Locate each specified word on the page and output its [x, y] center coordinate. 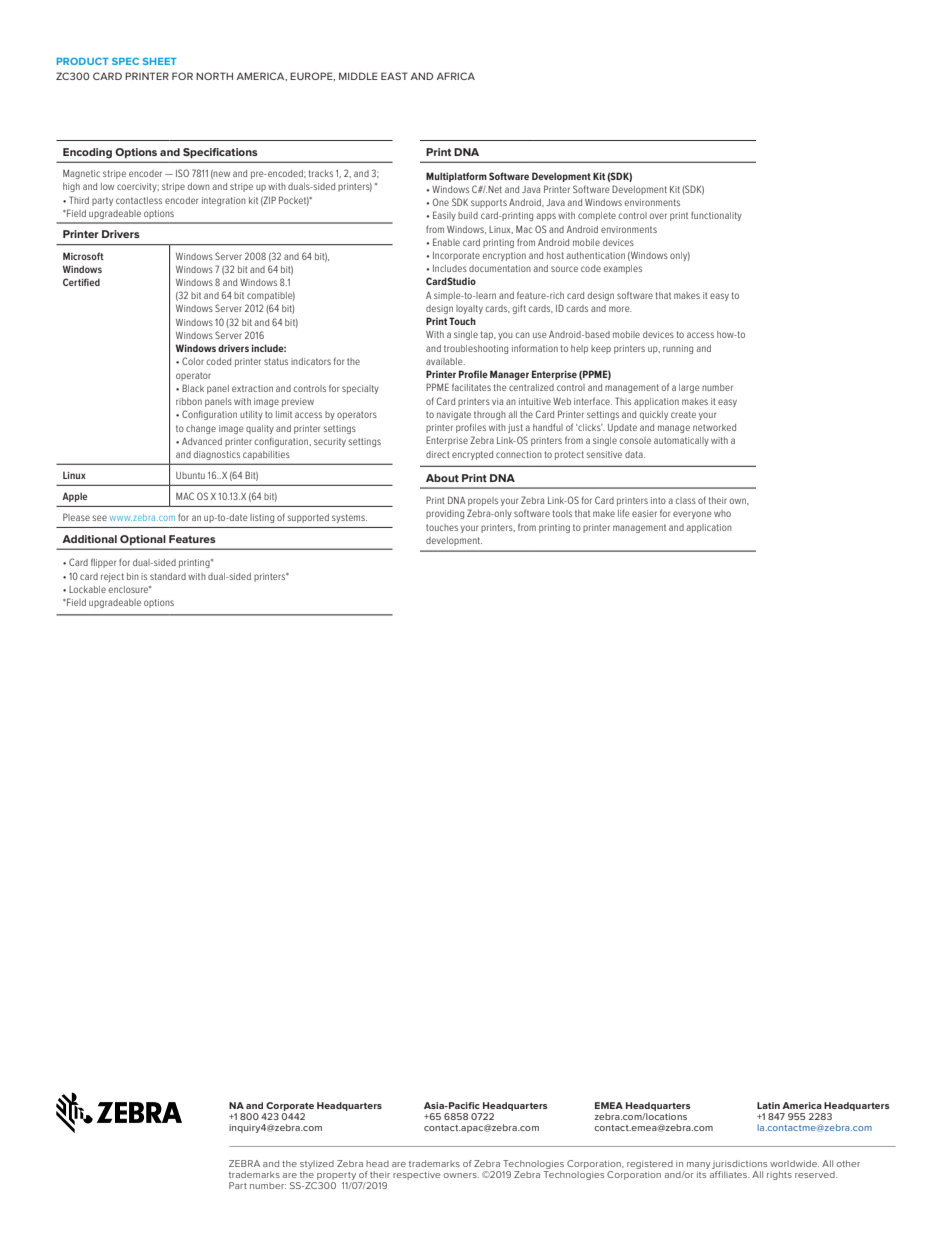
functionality [716, 216]
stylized [317, 1166]
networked [714, 427]
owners [461, 1175]
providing [445, 514]
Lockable [87, 589]
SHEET [160, 61]
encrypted [472, 455]
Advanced [202, 441]
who [722, 513]
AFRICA [456, 76]
